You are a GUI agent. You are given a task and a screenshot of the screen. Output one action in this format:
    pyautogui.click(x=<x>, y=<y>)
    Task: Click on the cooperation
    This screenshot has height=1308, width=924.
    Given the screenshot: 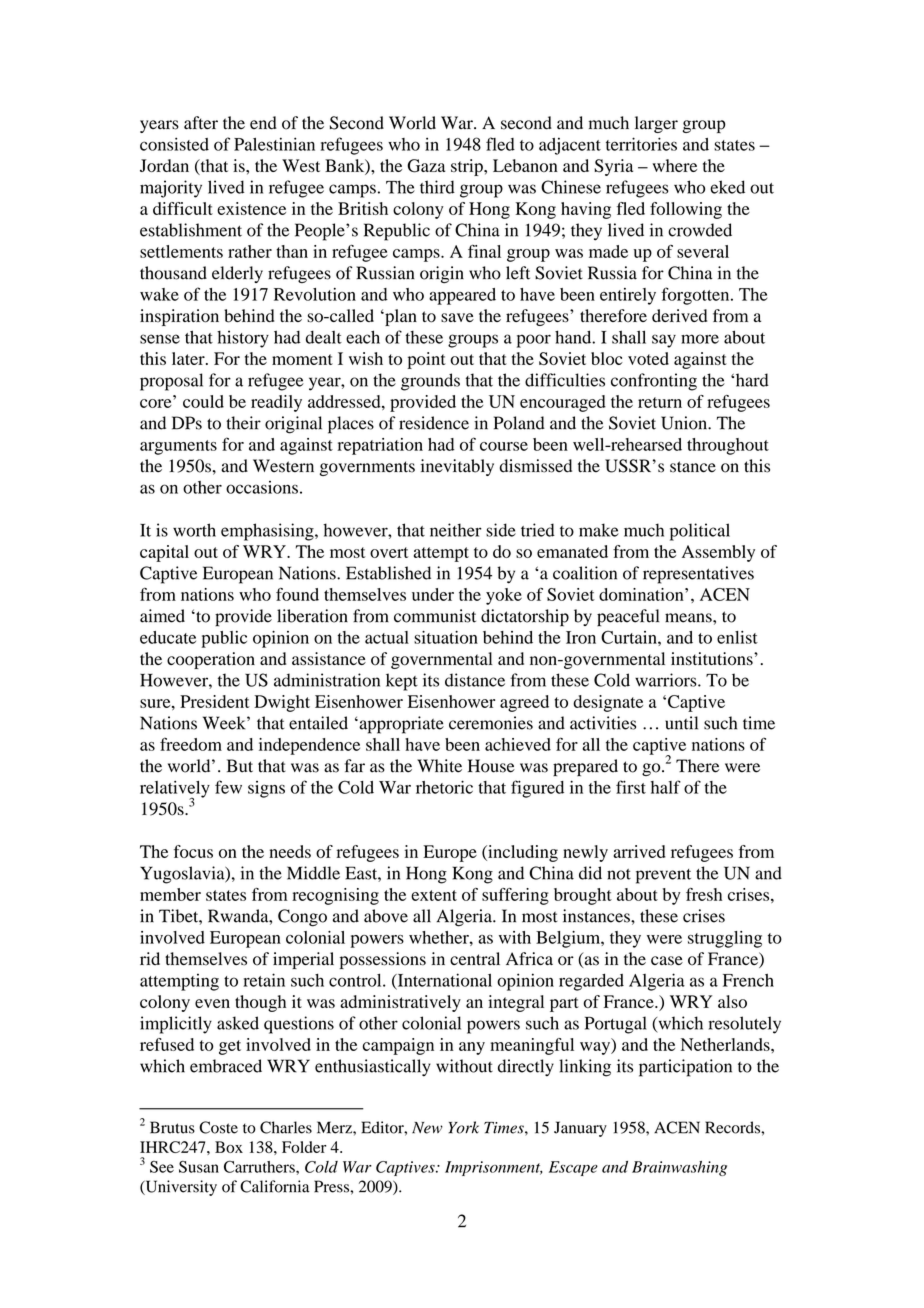 What is the action you would take?
    pyautogui.click(x=211, y=660)
